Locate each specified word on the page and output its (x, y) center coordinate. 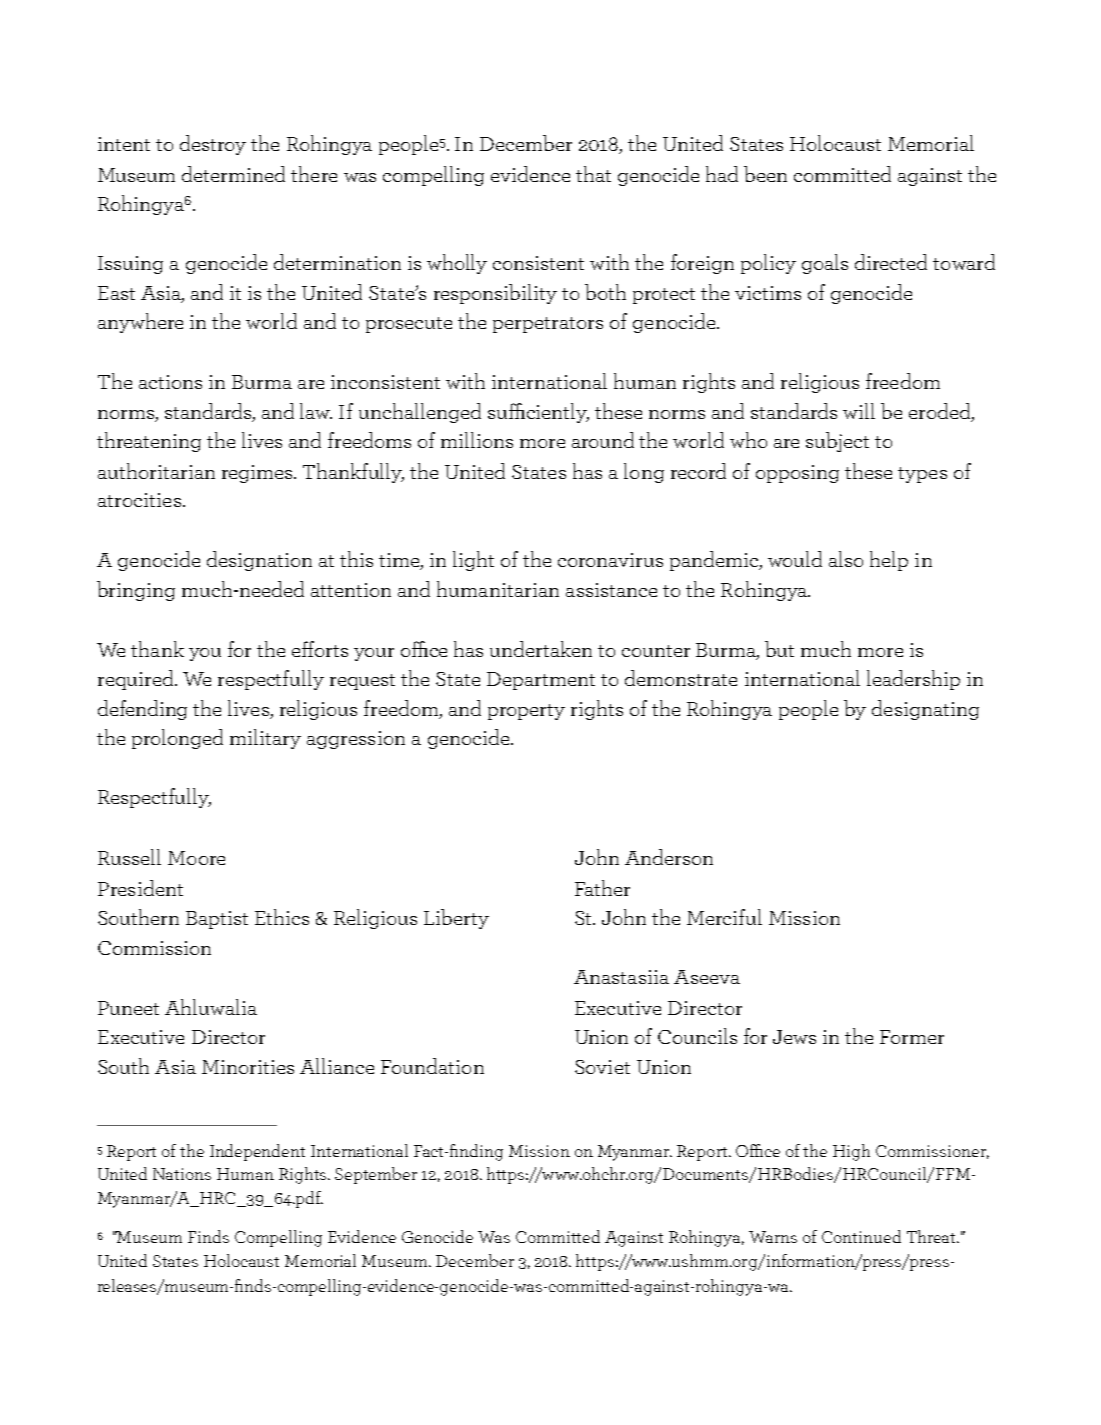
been (765, 174)
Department (541, 681)
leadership (913, 680)
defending (142, 710)
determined (233, 174)
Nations (182, 1174)
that (593, 174)
